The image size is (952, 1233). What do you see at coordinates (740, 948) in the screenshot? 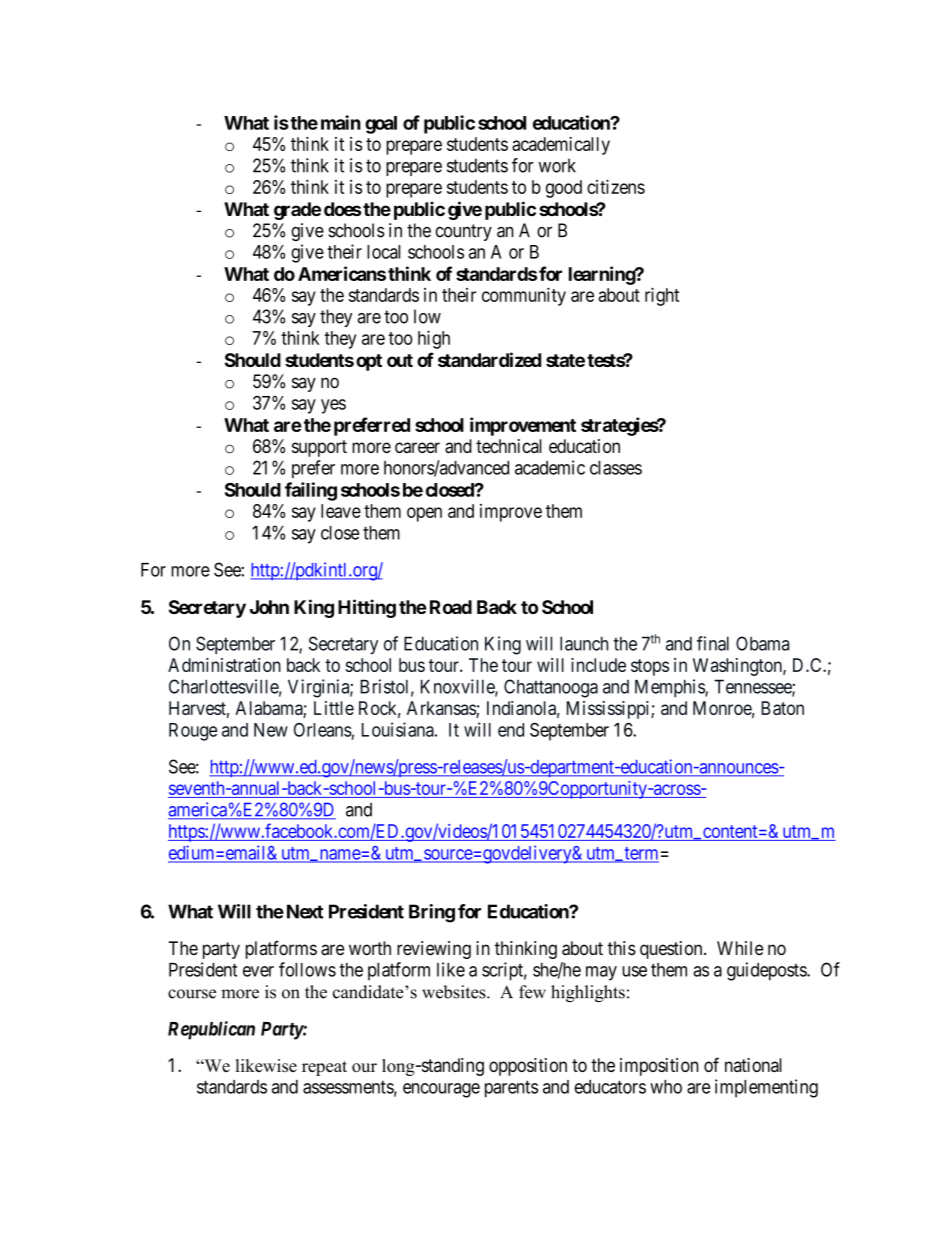
I see `While` at bounding box center [740, 948].
